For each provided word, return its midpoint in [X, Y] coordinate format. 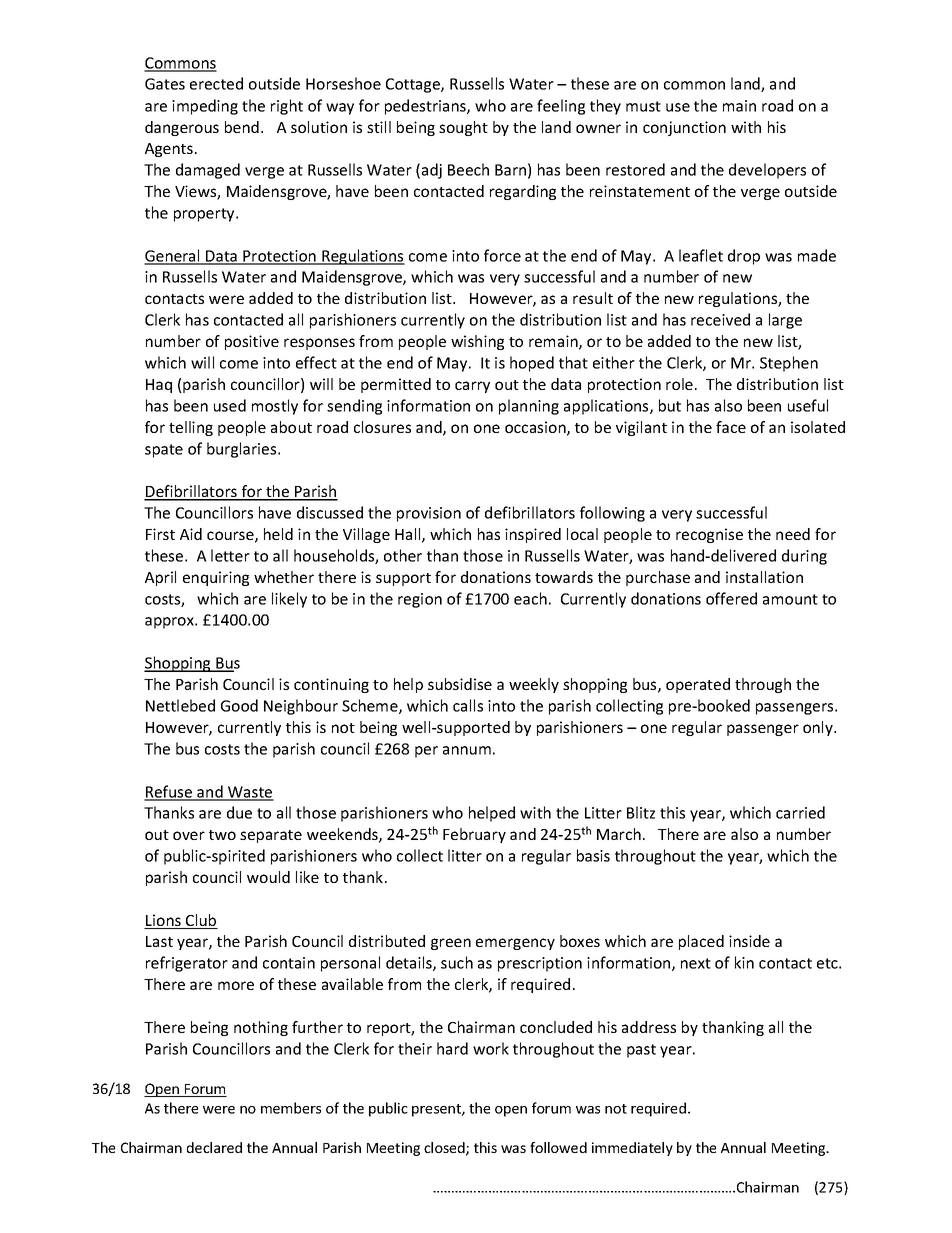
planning [529, 407]
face [731, 427]
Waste [250, 793]
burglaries [243, 450]
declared [214, 1147]
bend [242, 127]
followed [558, 1147]
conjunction [684, 128]
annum [467, 750]
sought [463, 128]
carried [800, 812]
